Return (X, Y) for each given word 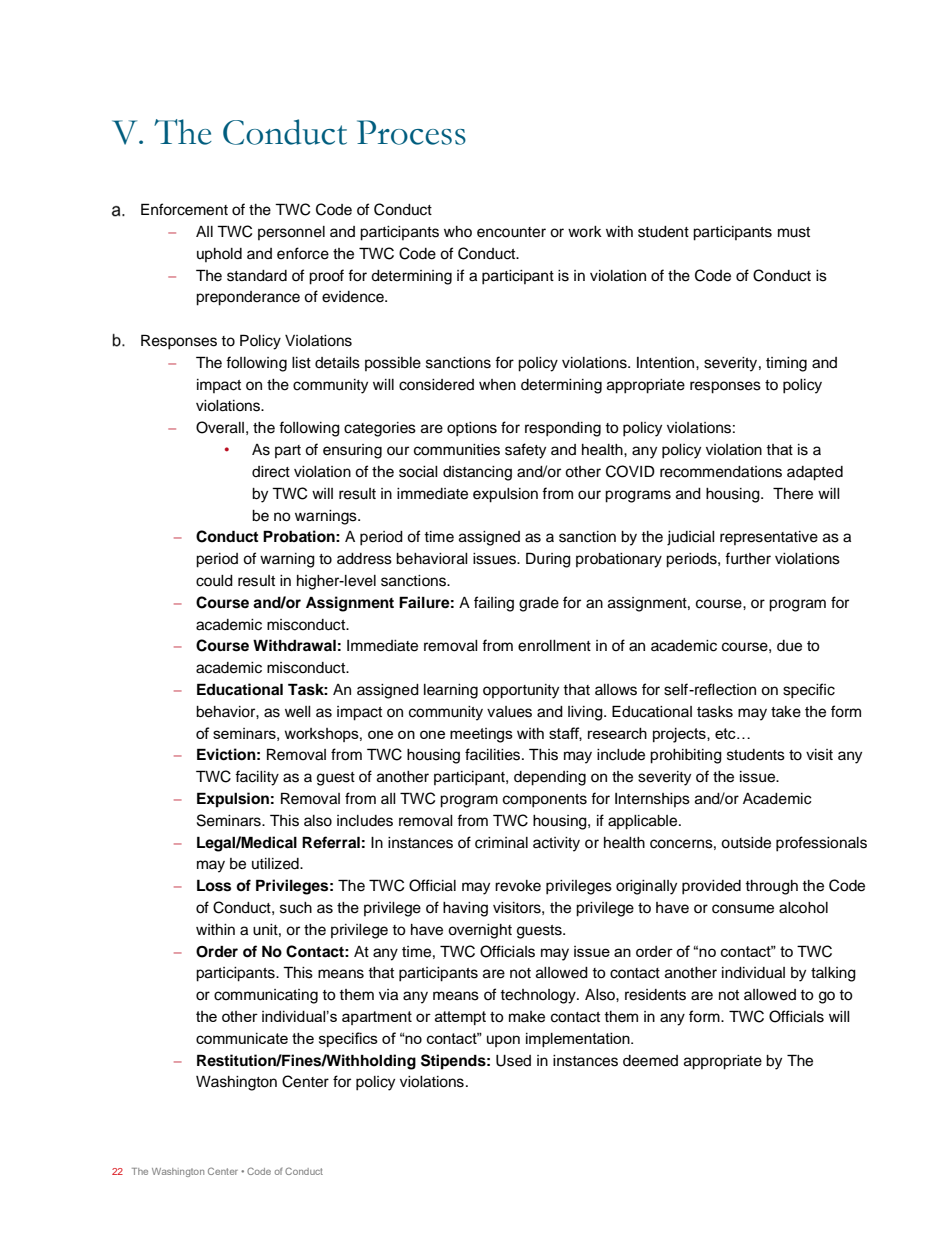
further (748, 558)
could (214, 581)
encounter (511, 232)
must (794, 232)
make (527, 1017)
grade (539, 604)
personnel (291, 233)
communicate (242, 1038)
